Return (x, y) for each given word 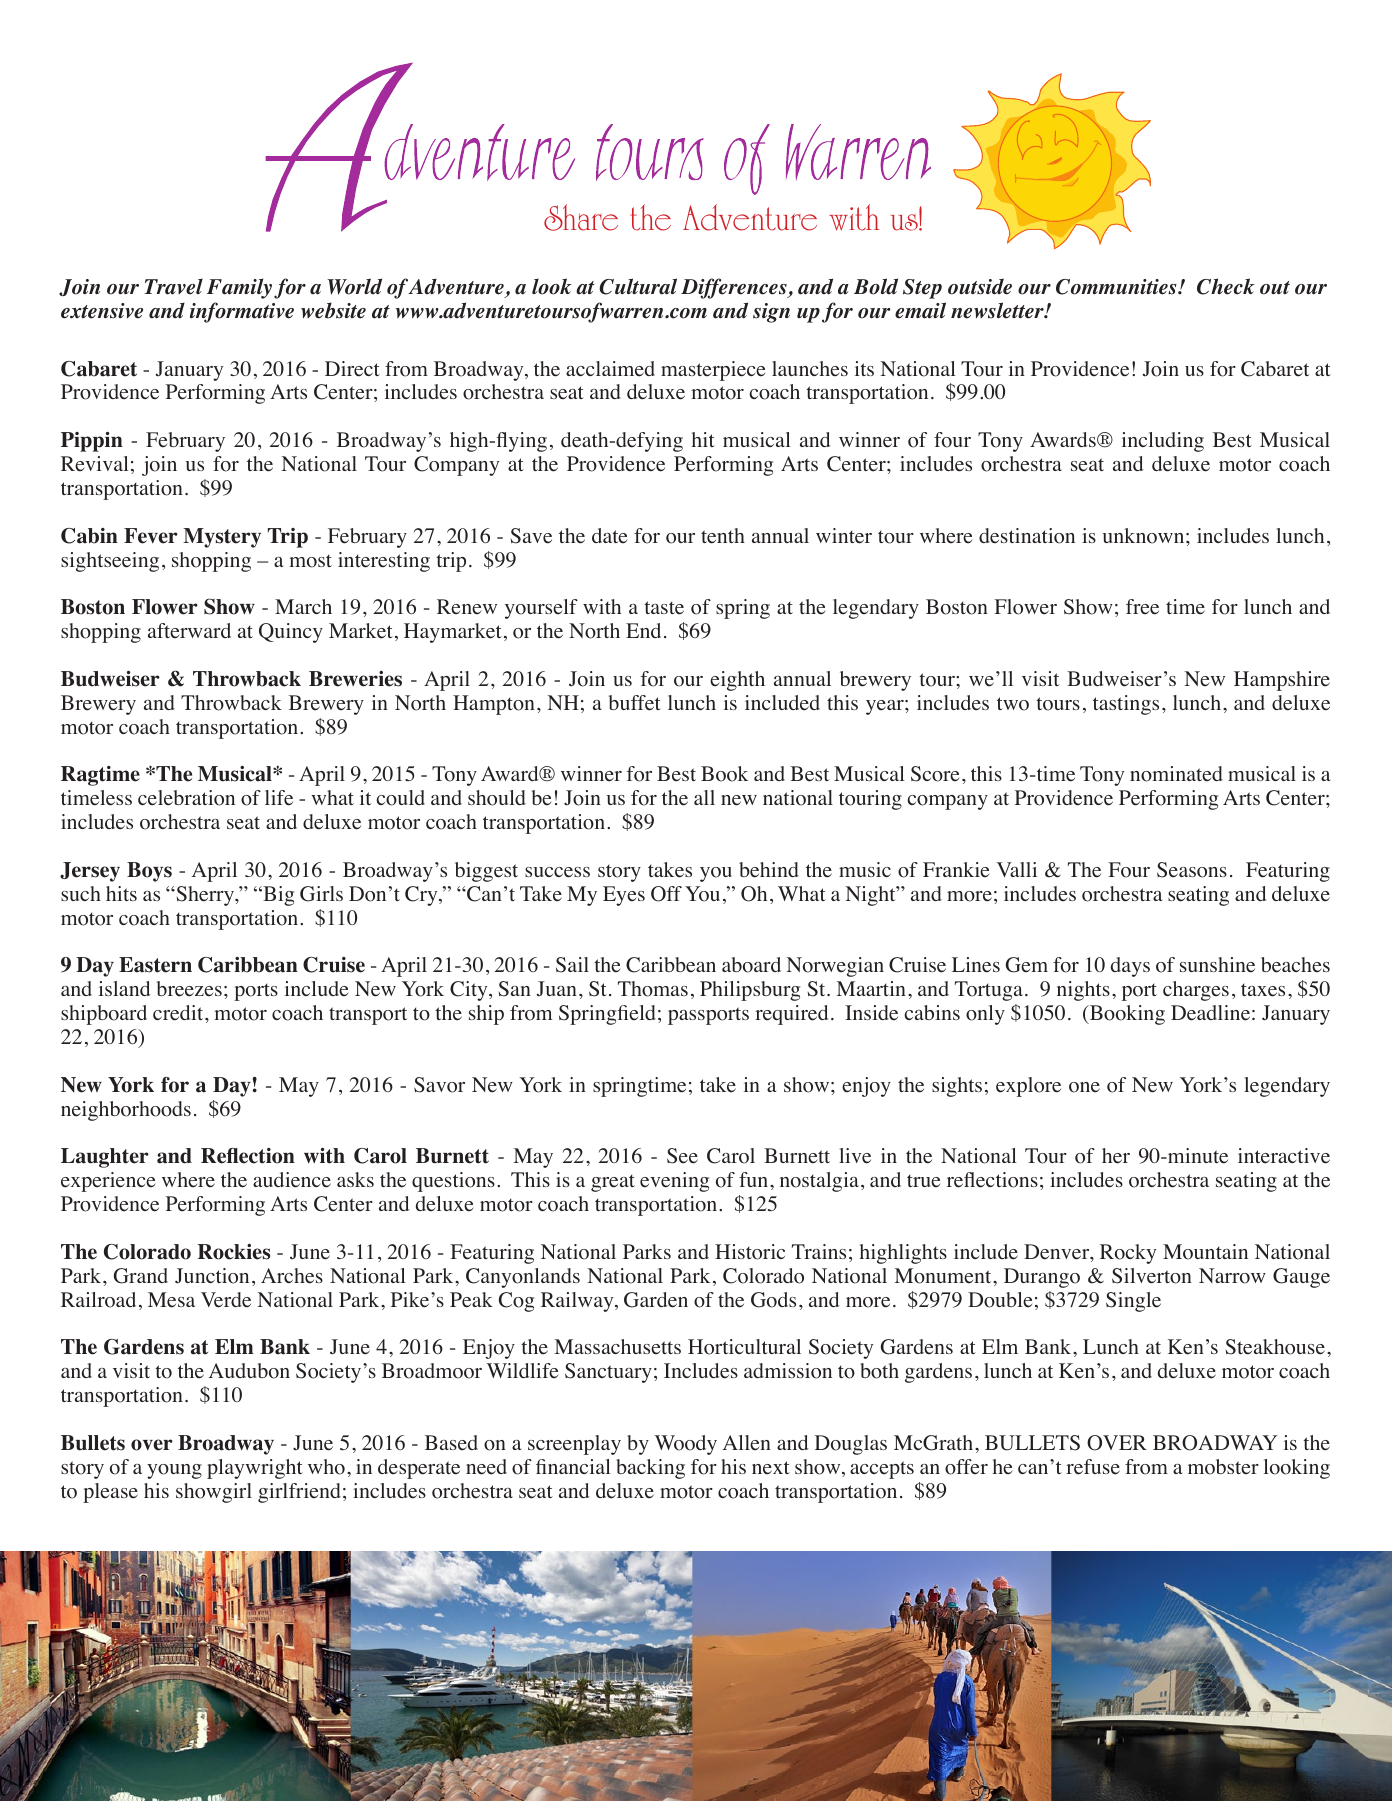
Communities (1117, 287)
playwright (255, 1469)
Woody (686, 1445)
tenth (723, 536)
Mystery (222, 538)
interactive (1284, 1156)
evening (674, 1182)
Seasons (1192, 870)
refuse (1093, 1467)
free (1142, 607)
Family (239, 288)
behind (769, 870)
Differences (735, 288)
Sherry (205, 896)
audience (292, 1180)
